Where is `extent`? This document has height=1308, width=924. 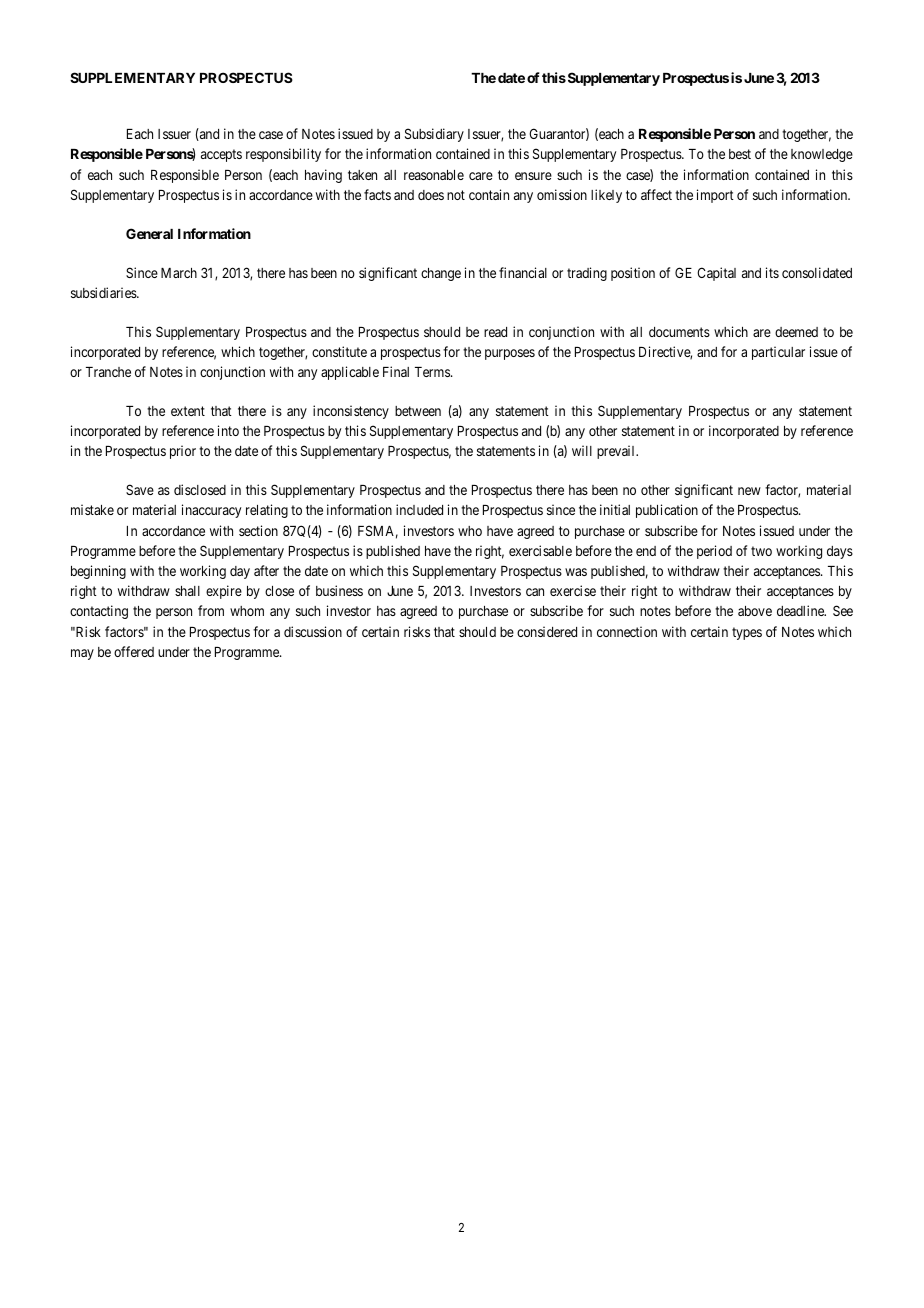 extent is located at coordinates (188, 411).
